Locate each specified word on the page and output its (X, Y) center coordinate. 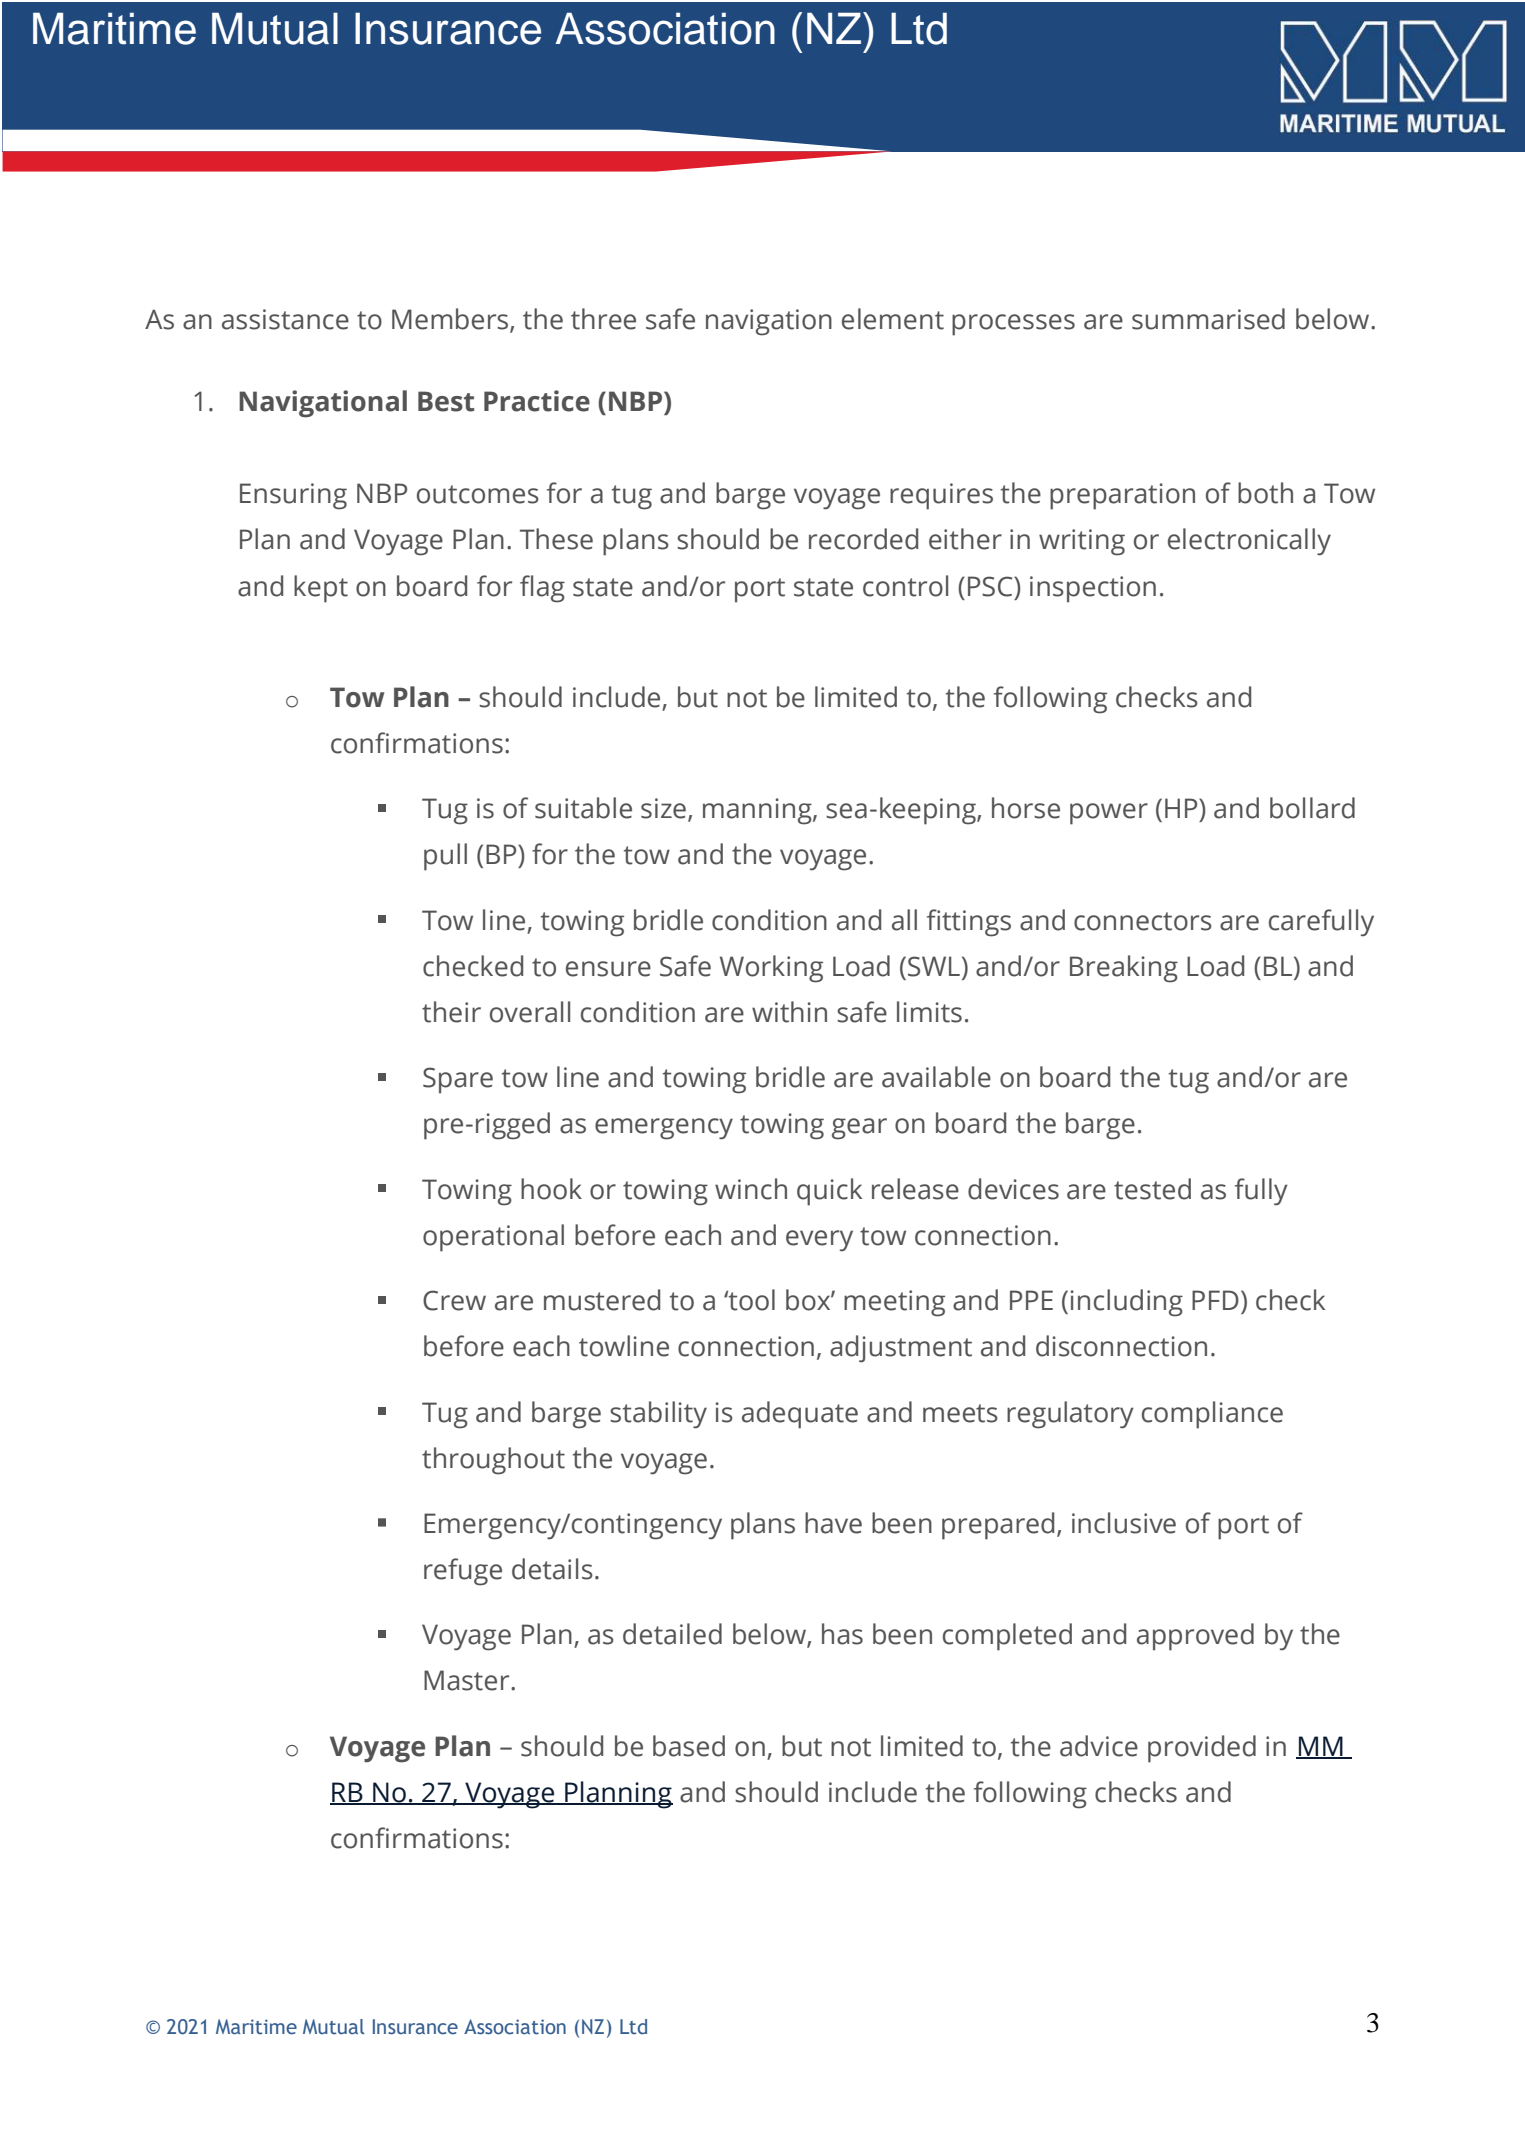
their (451, 1012)
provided (1202, 1749)
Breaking (1124, 969)
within (789, 1012)
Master (468, 1680)
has (842, 1634)
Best (446, 401)
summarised (1208, 319)
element (893, 319)
